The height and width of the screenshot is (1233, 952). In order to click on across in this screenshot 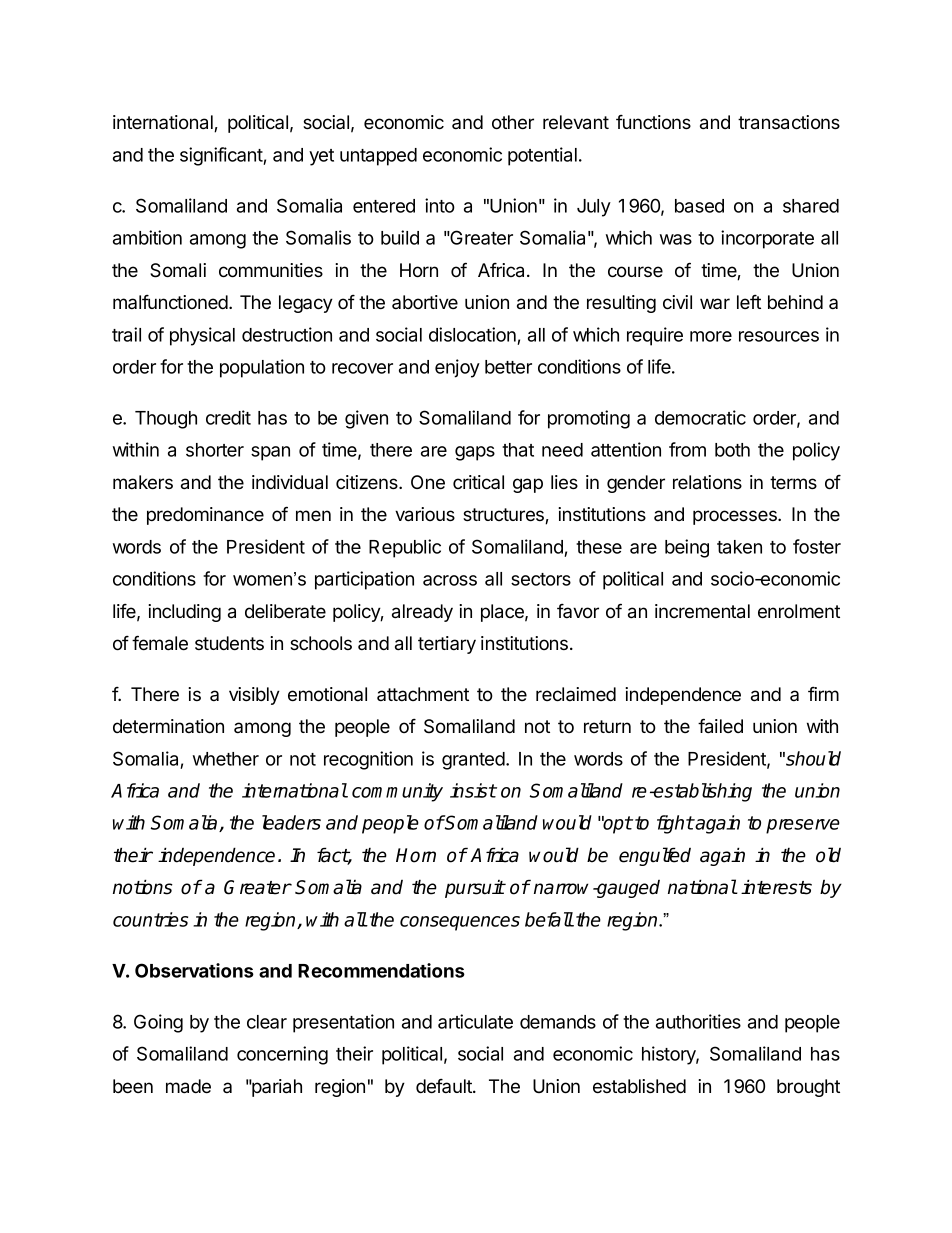, I will do `click(450, 580)`.
